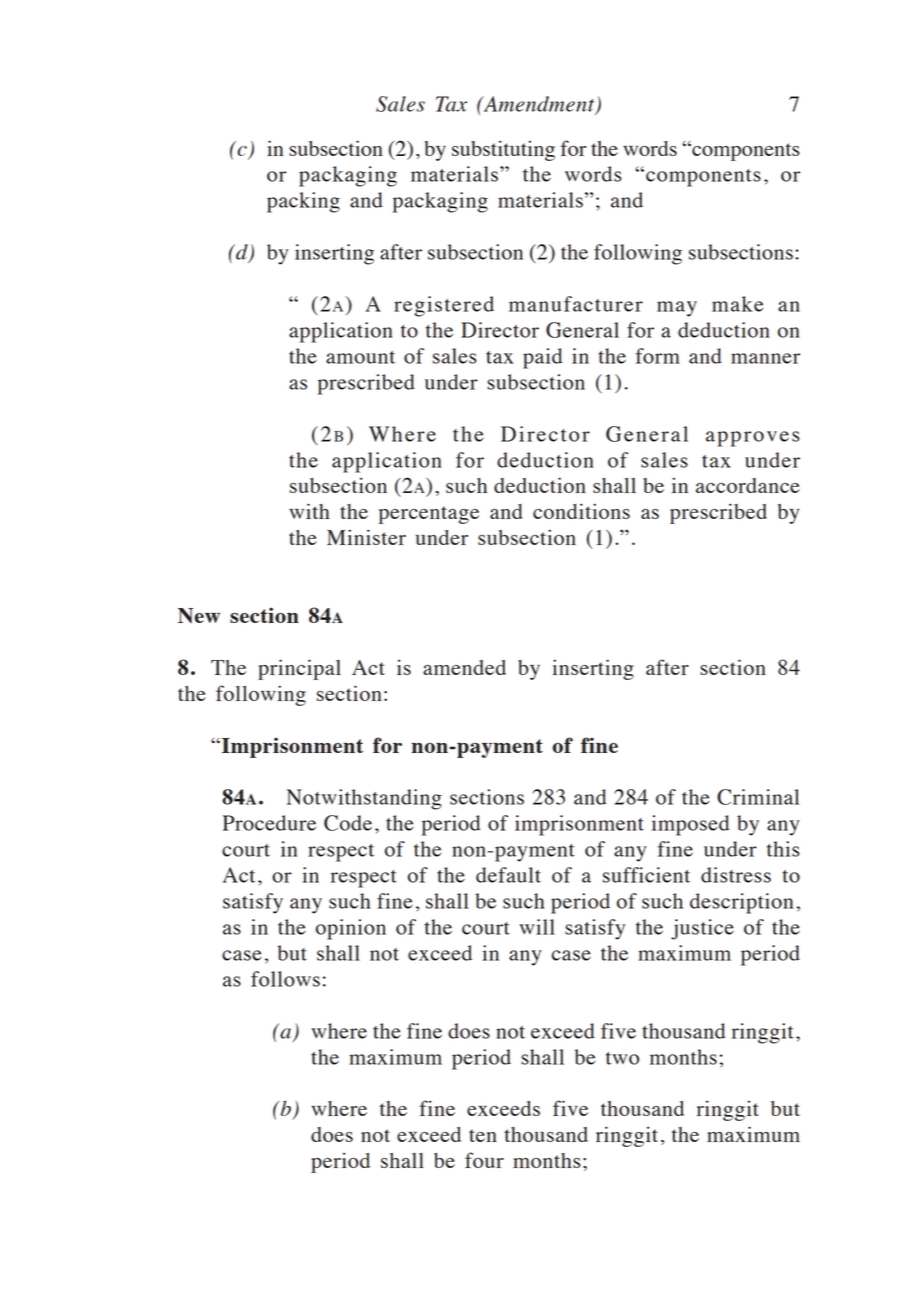 Image resolution: width=924 pixels, height=1314 pixels. Describe the element at coordinates (269, 823) in the screenshot. I see `Procedure` at that location.
